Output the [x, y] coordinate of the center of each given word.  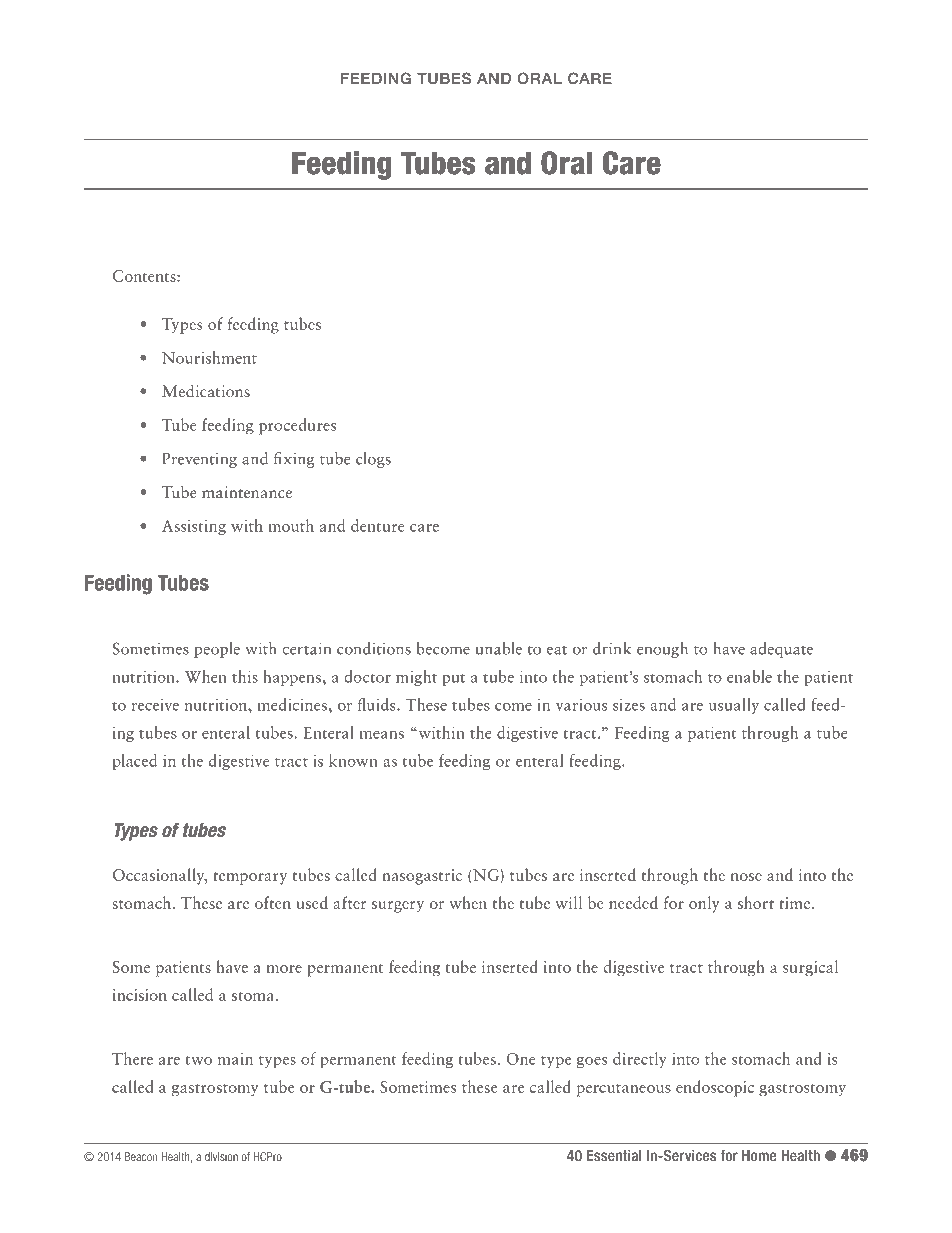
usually [734, 706]
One [520, 1059]
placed [134, 762]
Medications [206, 391]
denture [378, 525]
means [382, 735]
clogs [373, 460]
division [221, 1157]
